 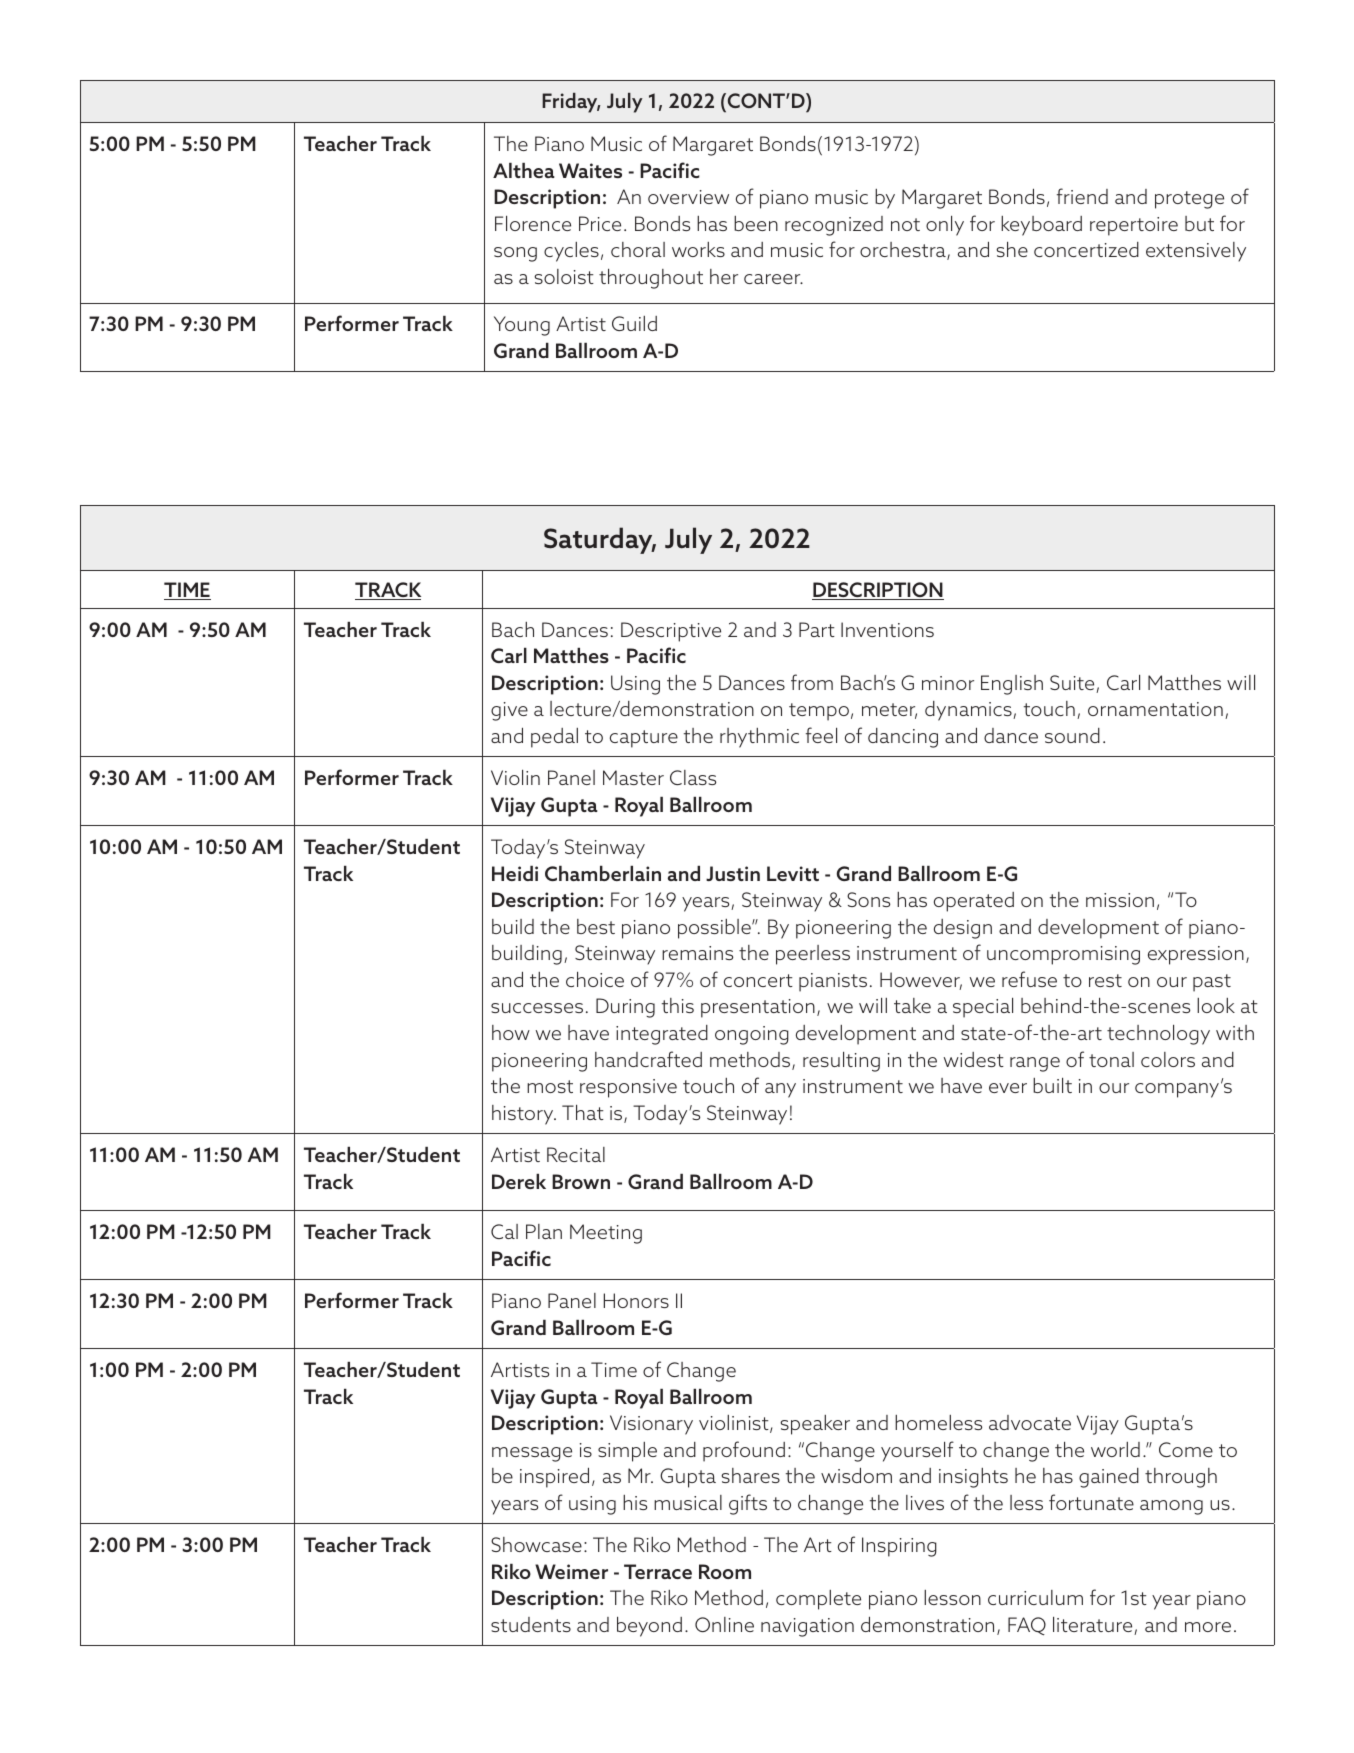 What do you see at coordinates (1052, 1085) in the document?
I see `built` at bounding box center [1052, 1085].
